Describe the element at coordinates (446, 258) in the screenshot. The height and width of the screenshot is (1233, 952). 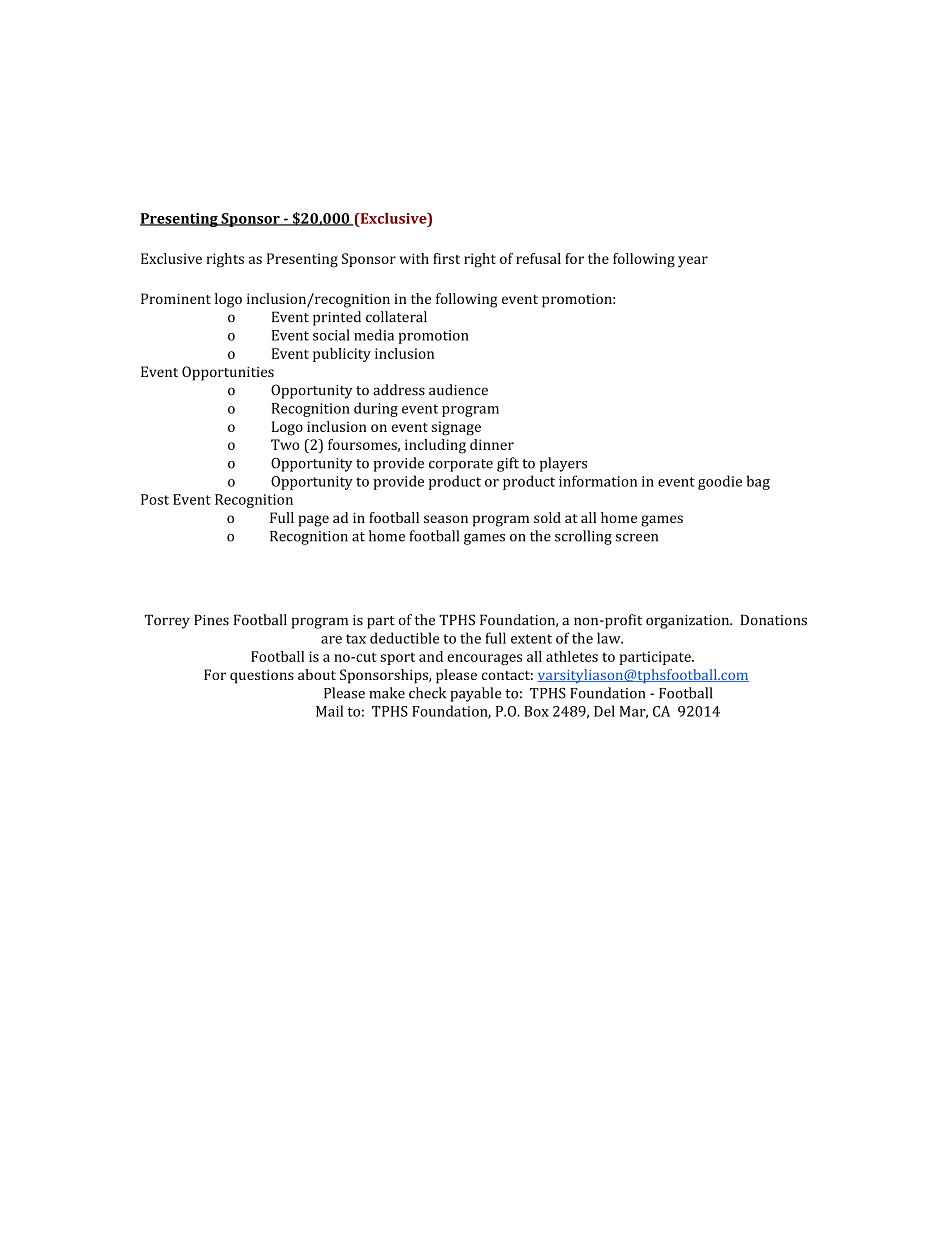
I see `first` at that location.
